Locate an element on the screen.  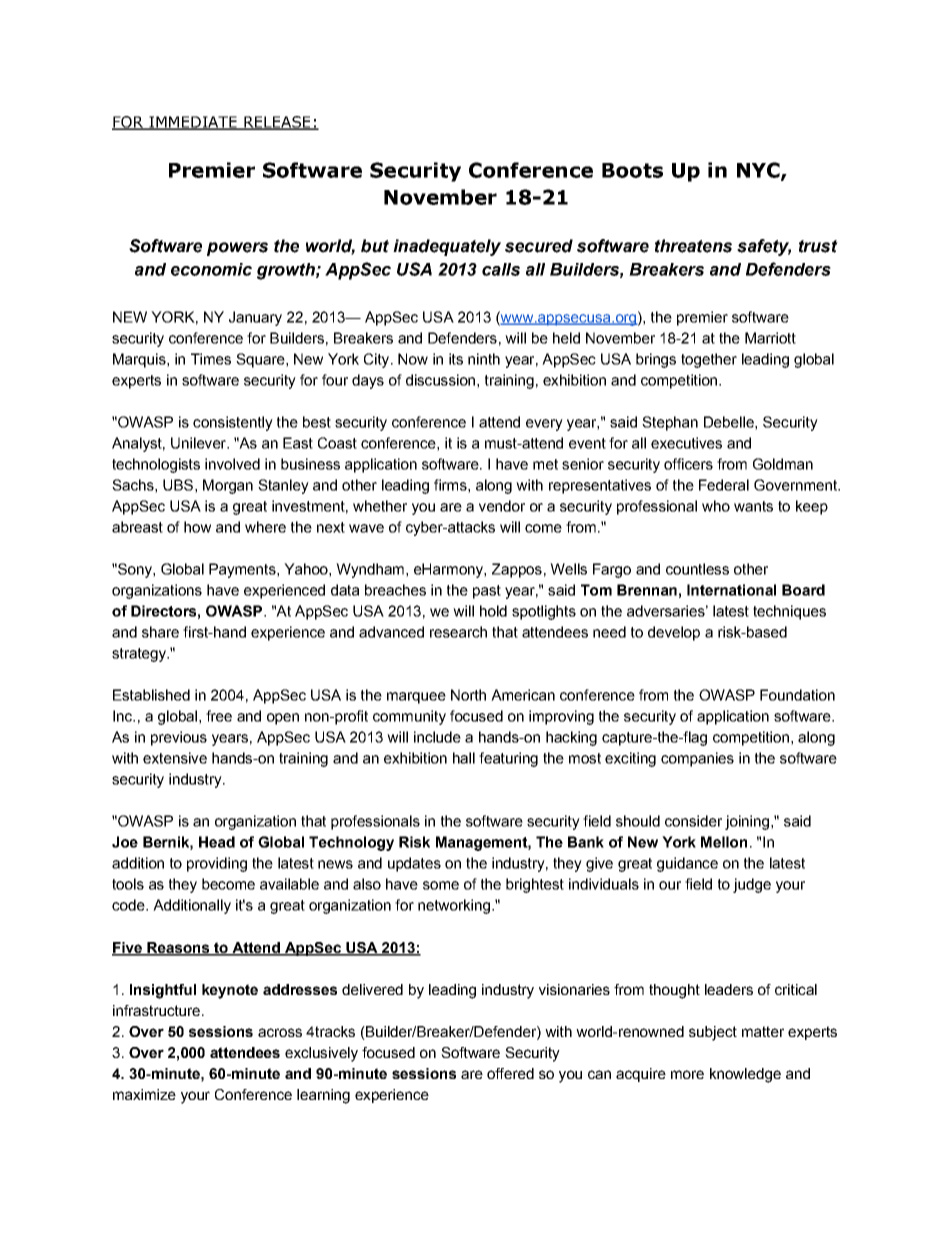
maximize is located at coordinates (144, 1094).
